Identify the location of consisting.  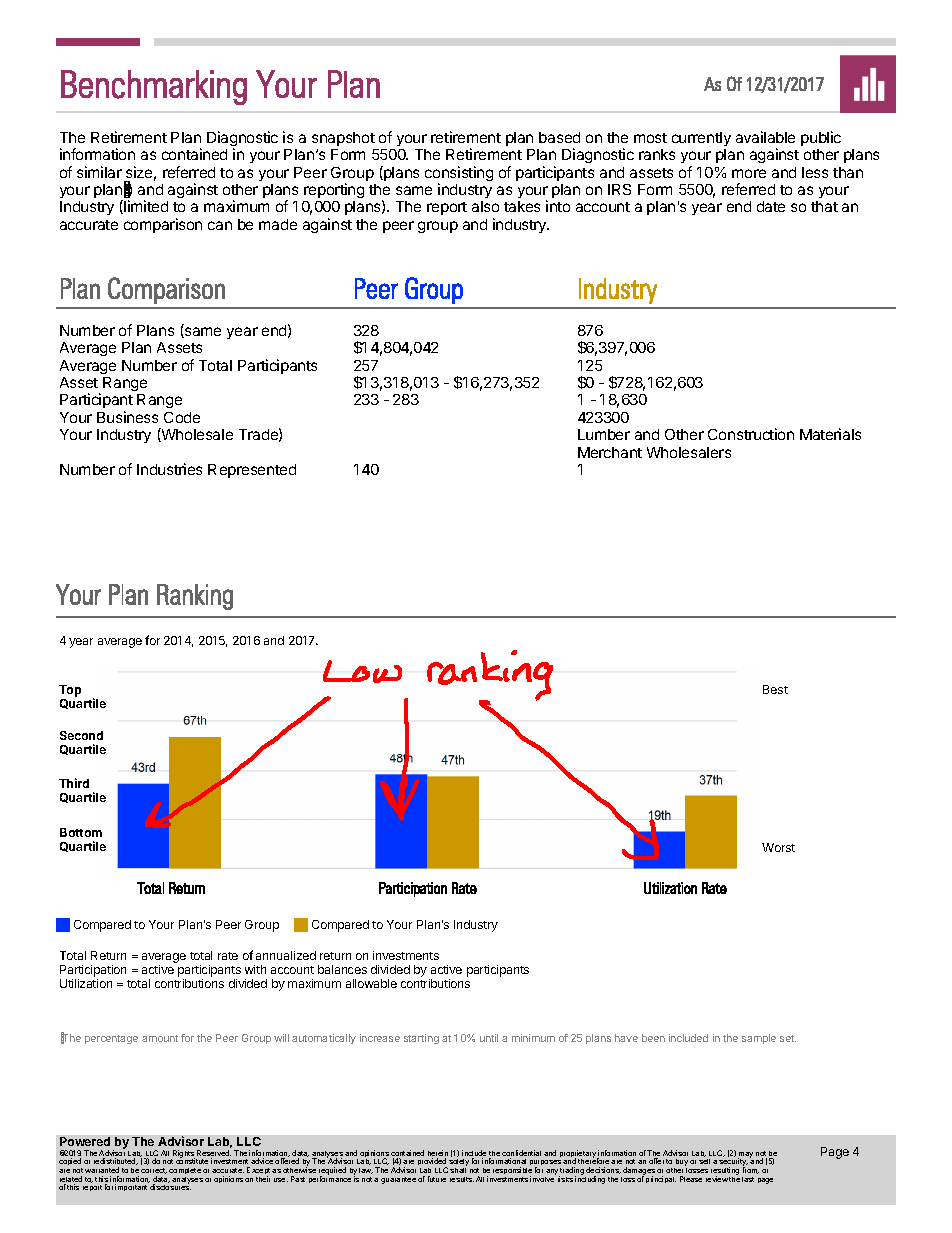
(459, 175).
